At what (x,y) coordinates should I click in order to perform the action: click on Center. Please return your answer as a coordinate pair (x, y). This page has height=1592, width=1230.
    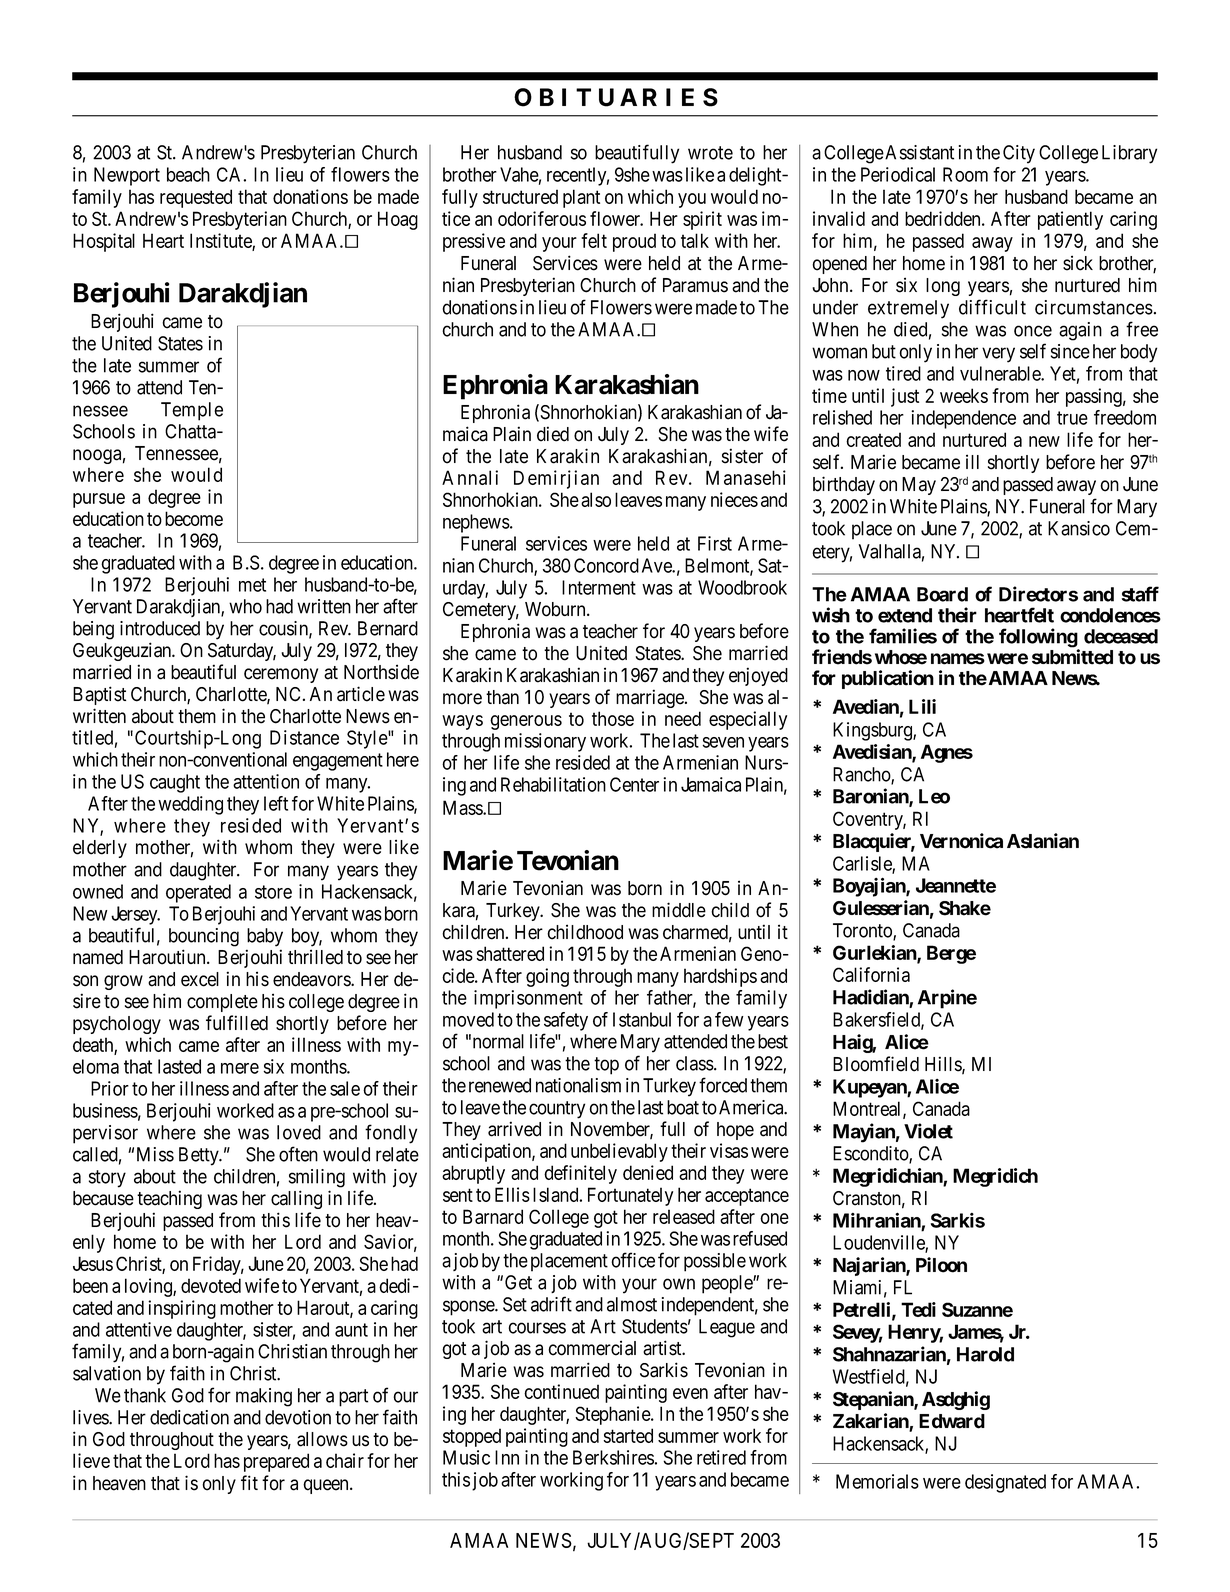
    Looking at the image, I should click on (634, 784).
